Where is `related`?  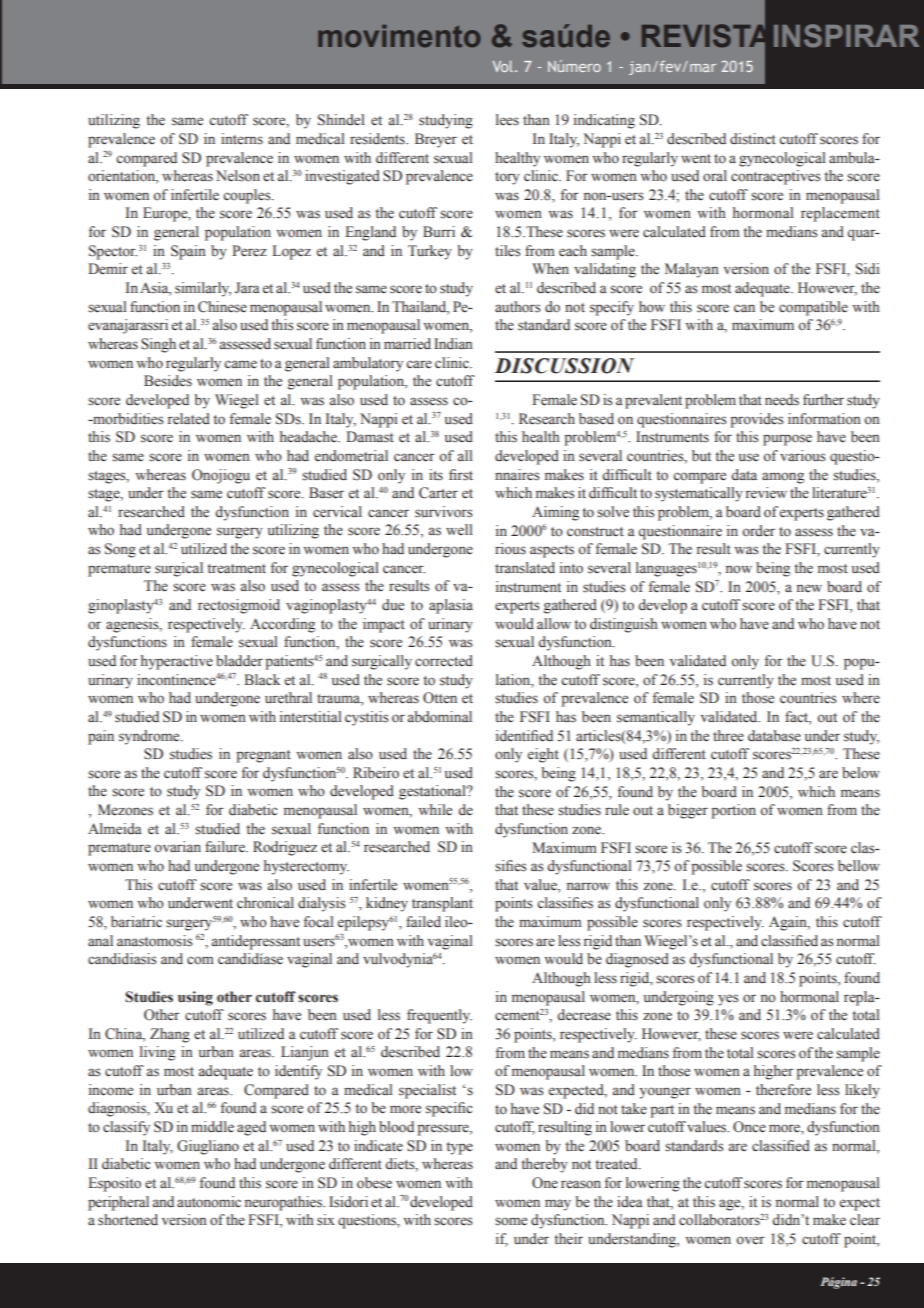 related is located at coordinates (189, 419).
